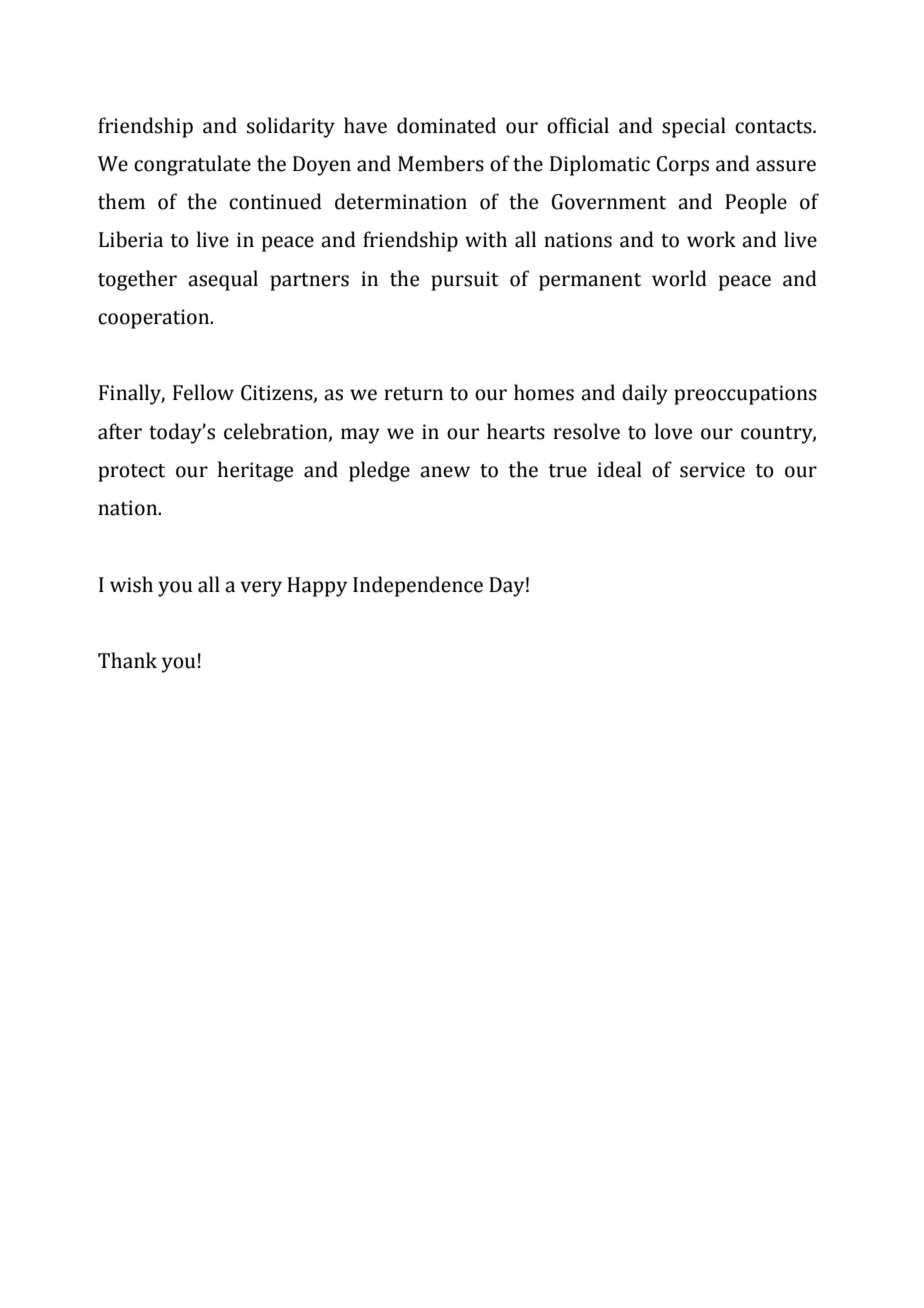 The width and height of the screenshot is (924, 1308). Describe the element at coordinates (155, 319) in the screenshot. I see `cooperation` at that location.
